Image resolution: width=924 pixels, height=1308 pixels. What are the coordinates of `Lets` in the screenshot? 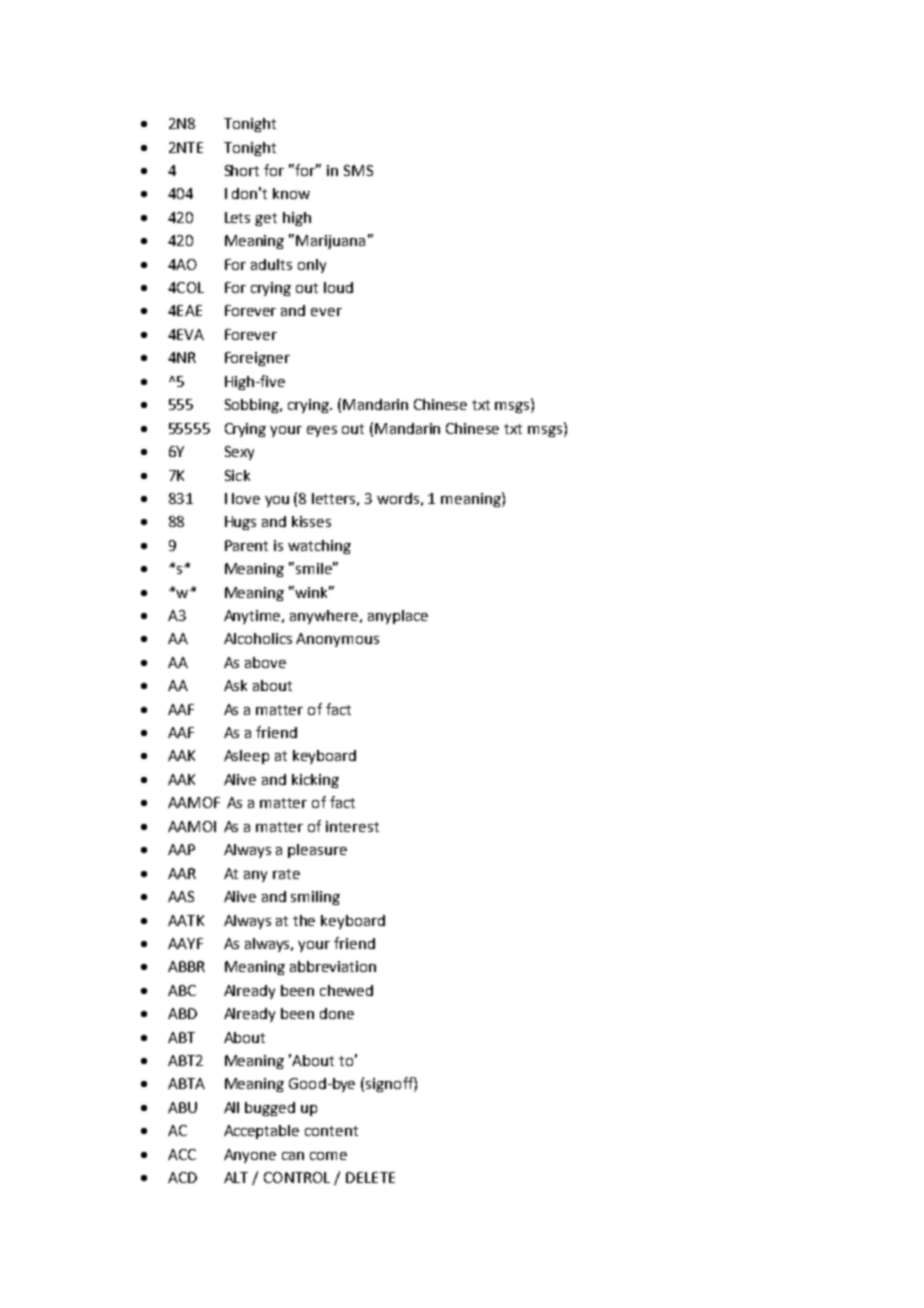 It's located at (237, 217).
